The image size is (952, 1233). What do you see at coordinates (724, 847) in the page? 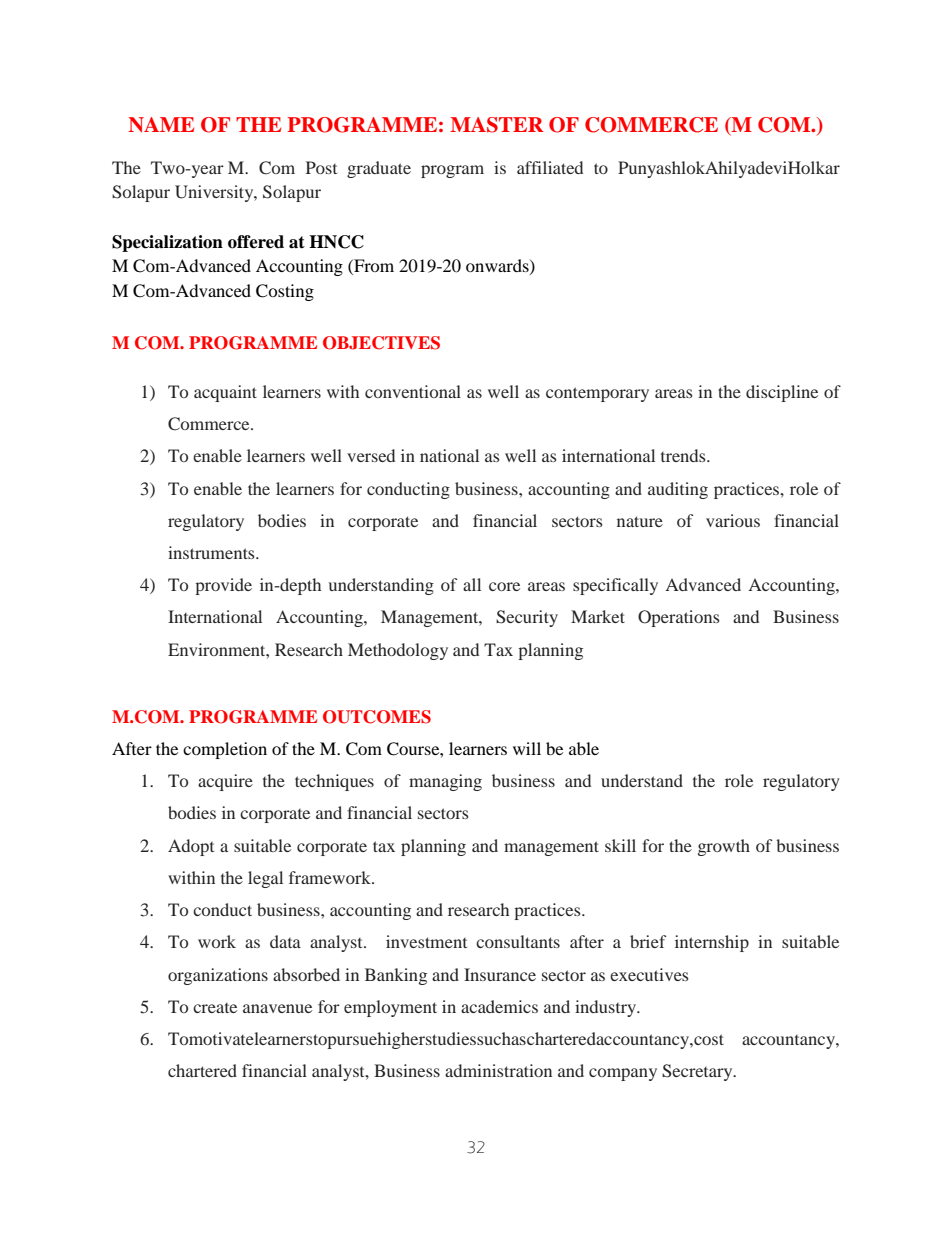
I see `growth` at bounding box center [724, 847].
